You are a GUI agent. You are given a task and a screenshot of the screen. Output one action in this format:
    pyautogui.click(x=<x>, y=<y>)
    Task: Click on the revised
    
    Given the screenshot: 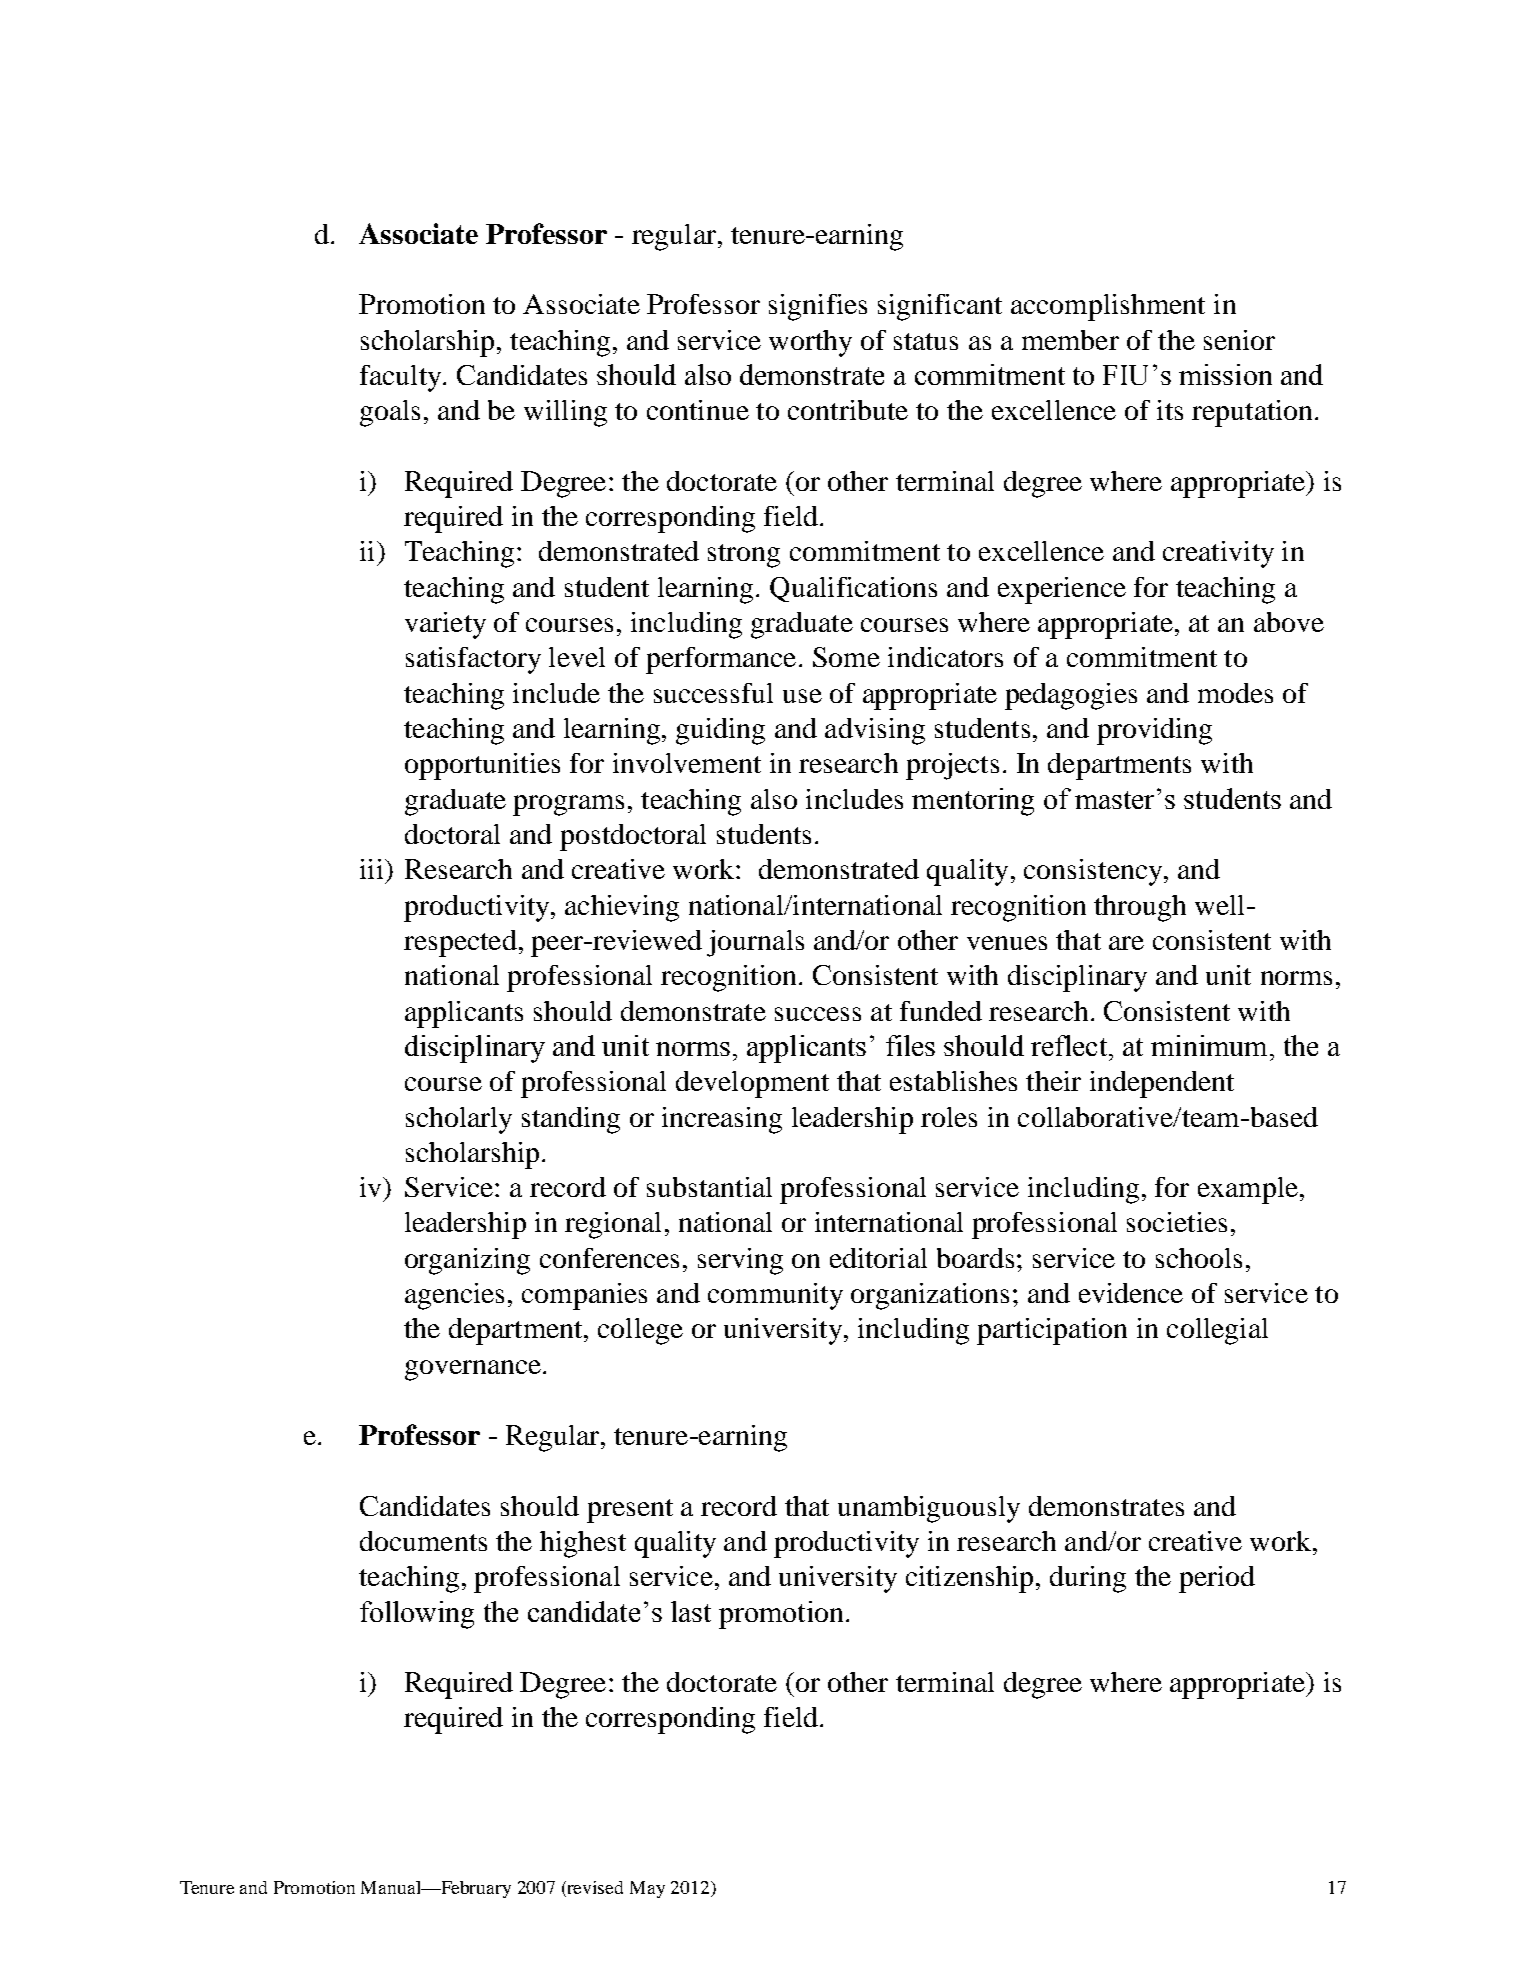 What is the action you would take?
    pyautogui.click(x=594, y=1889)
